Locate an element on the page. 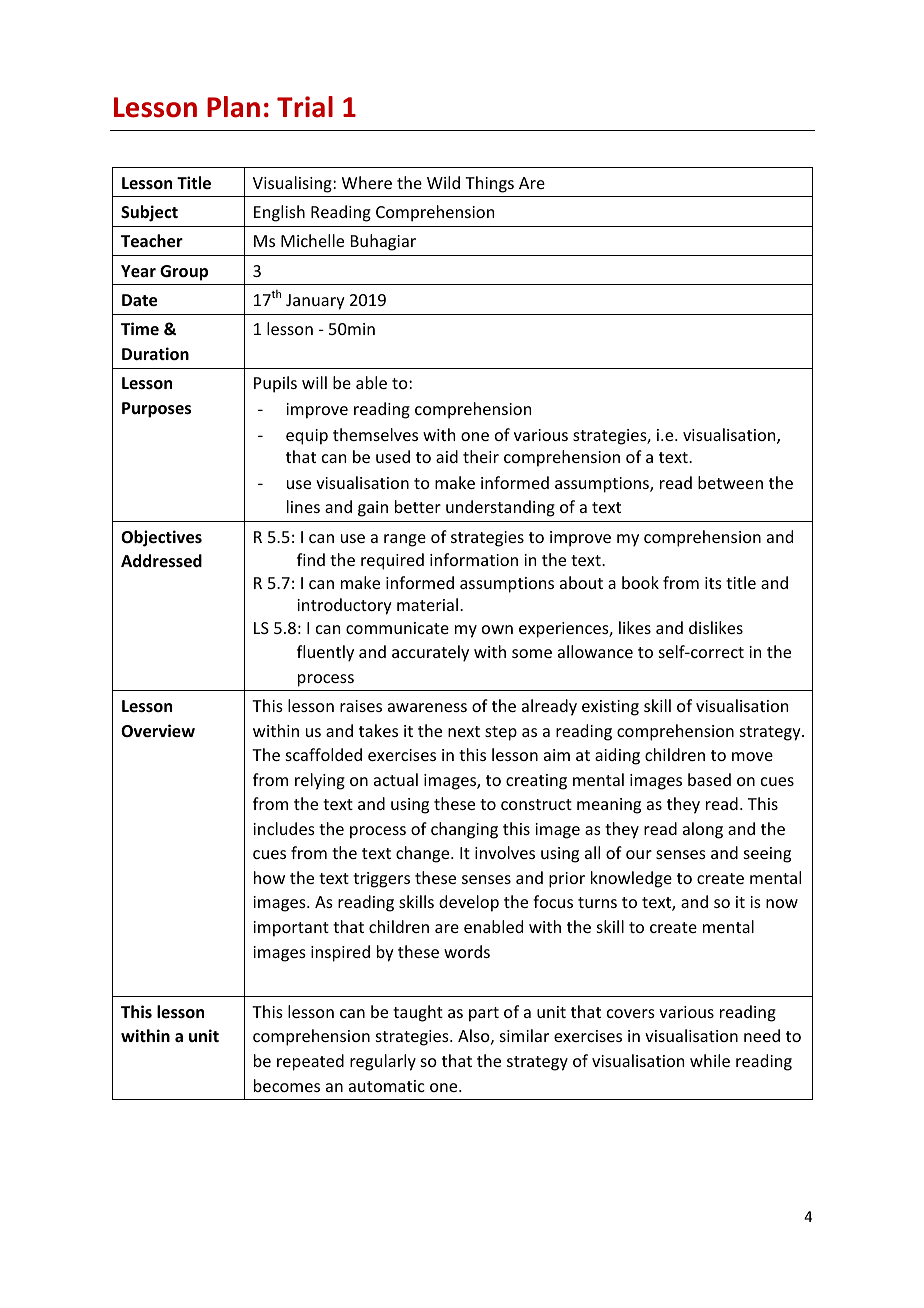  Purposes is located at coordinates (156, 410).
